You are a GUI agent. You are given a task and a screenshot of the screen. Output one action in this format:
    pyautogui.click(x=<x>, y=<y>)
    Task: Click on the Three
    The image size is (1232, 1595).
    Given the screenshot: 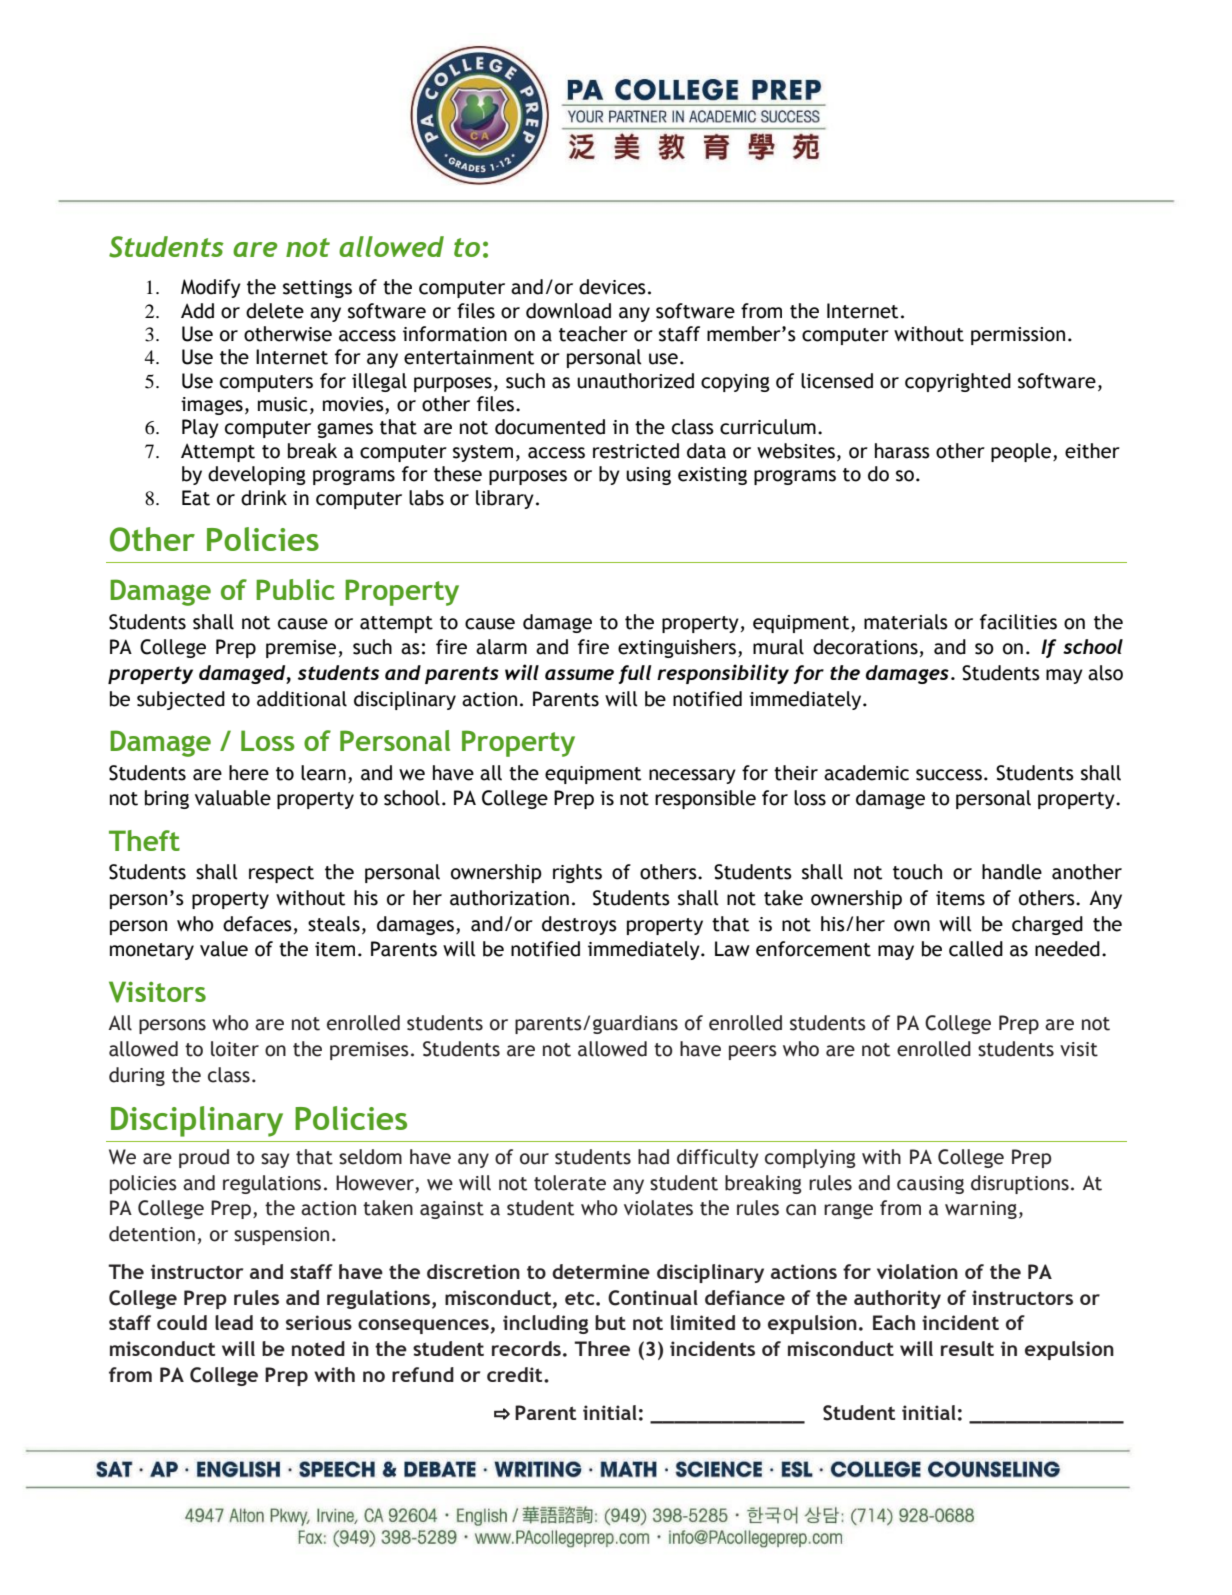 What is the action you would take?
    pyautogui.click(x=602, y=1348)
